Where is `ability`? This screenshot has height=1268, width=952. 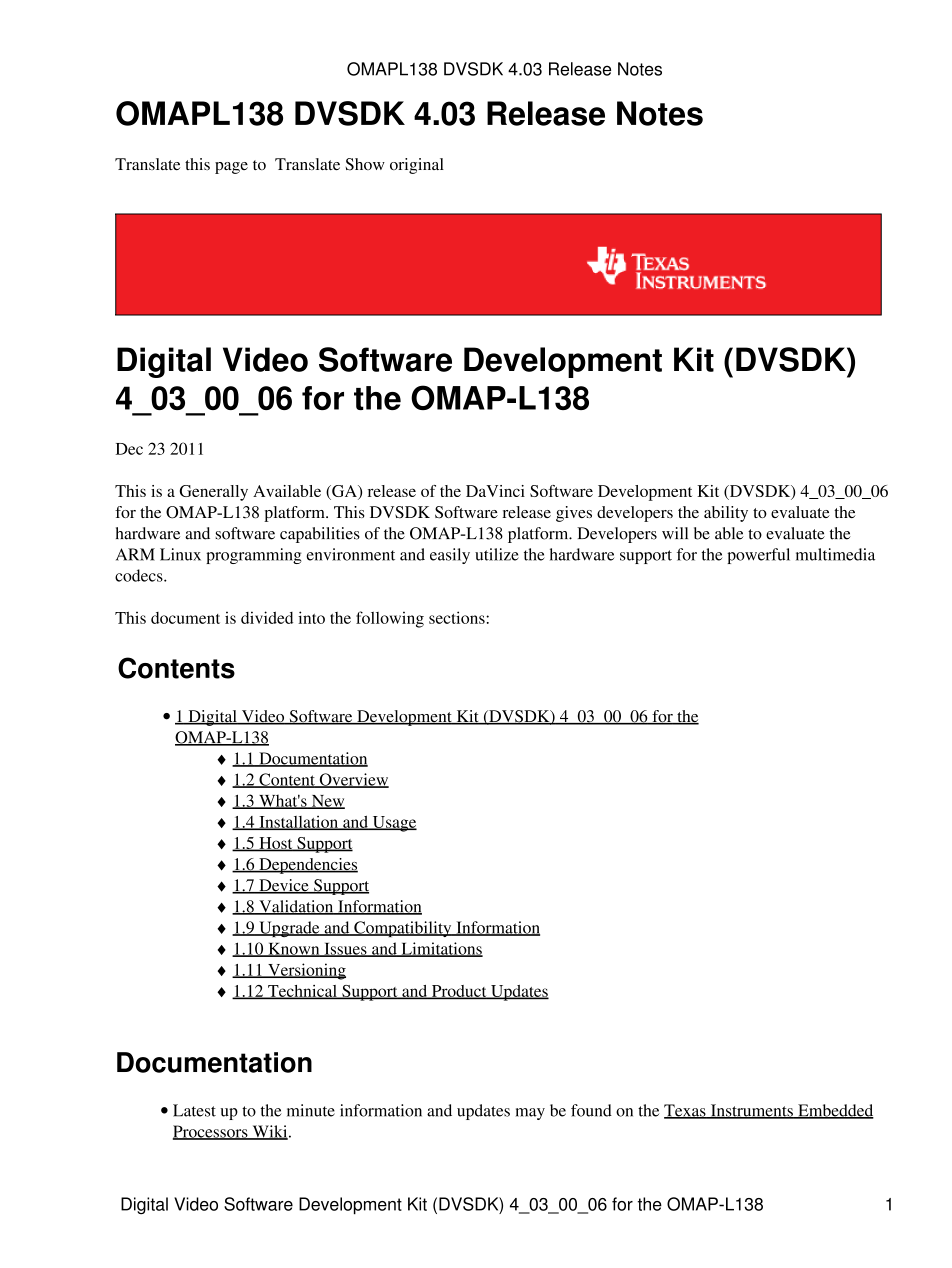 ability is located at coordinates (726, 514).
